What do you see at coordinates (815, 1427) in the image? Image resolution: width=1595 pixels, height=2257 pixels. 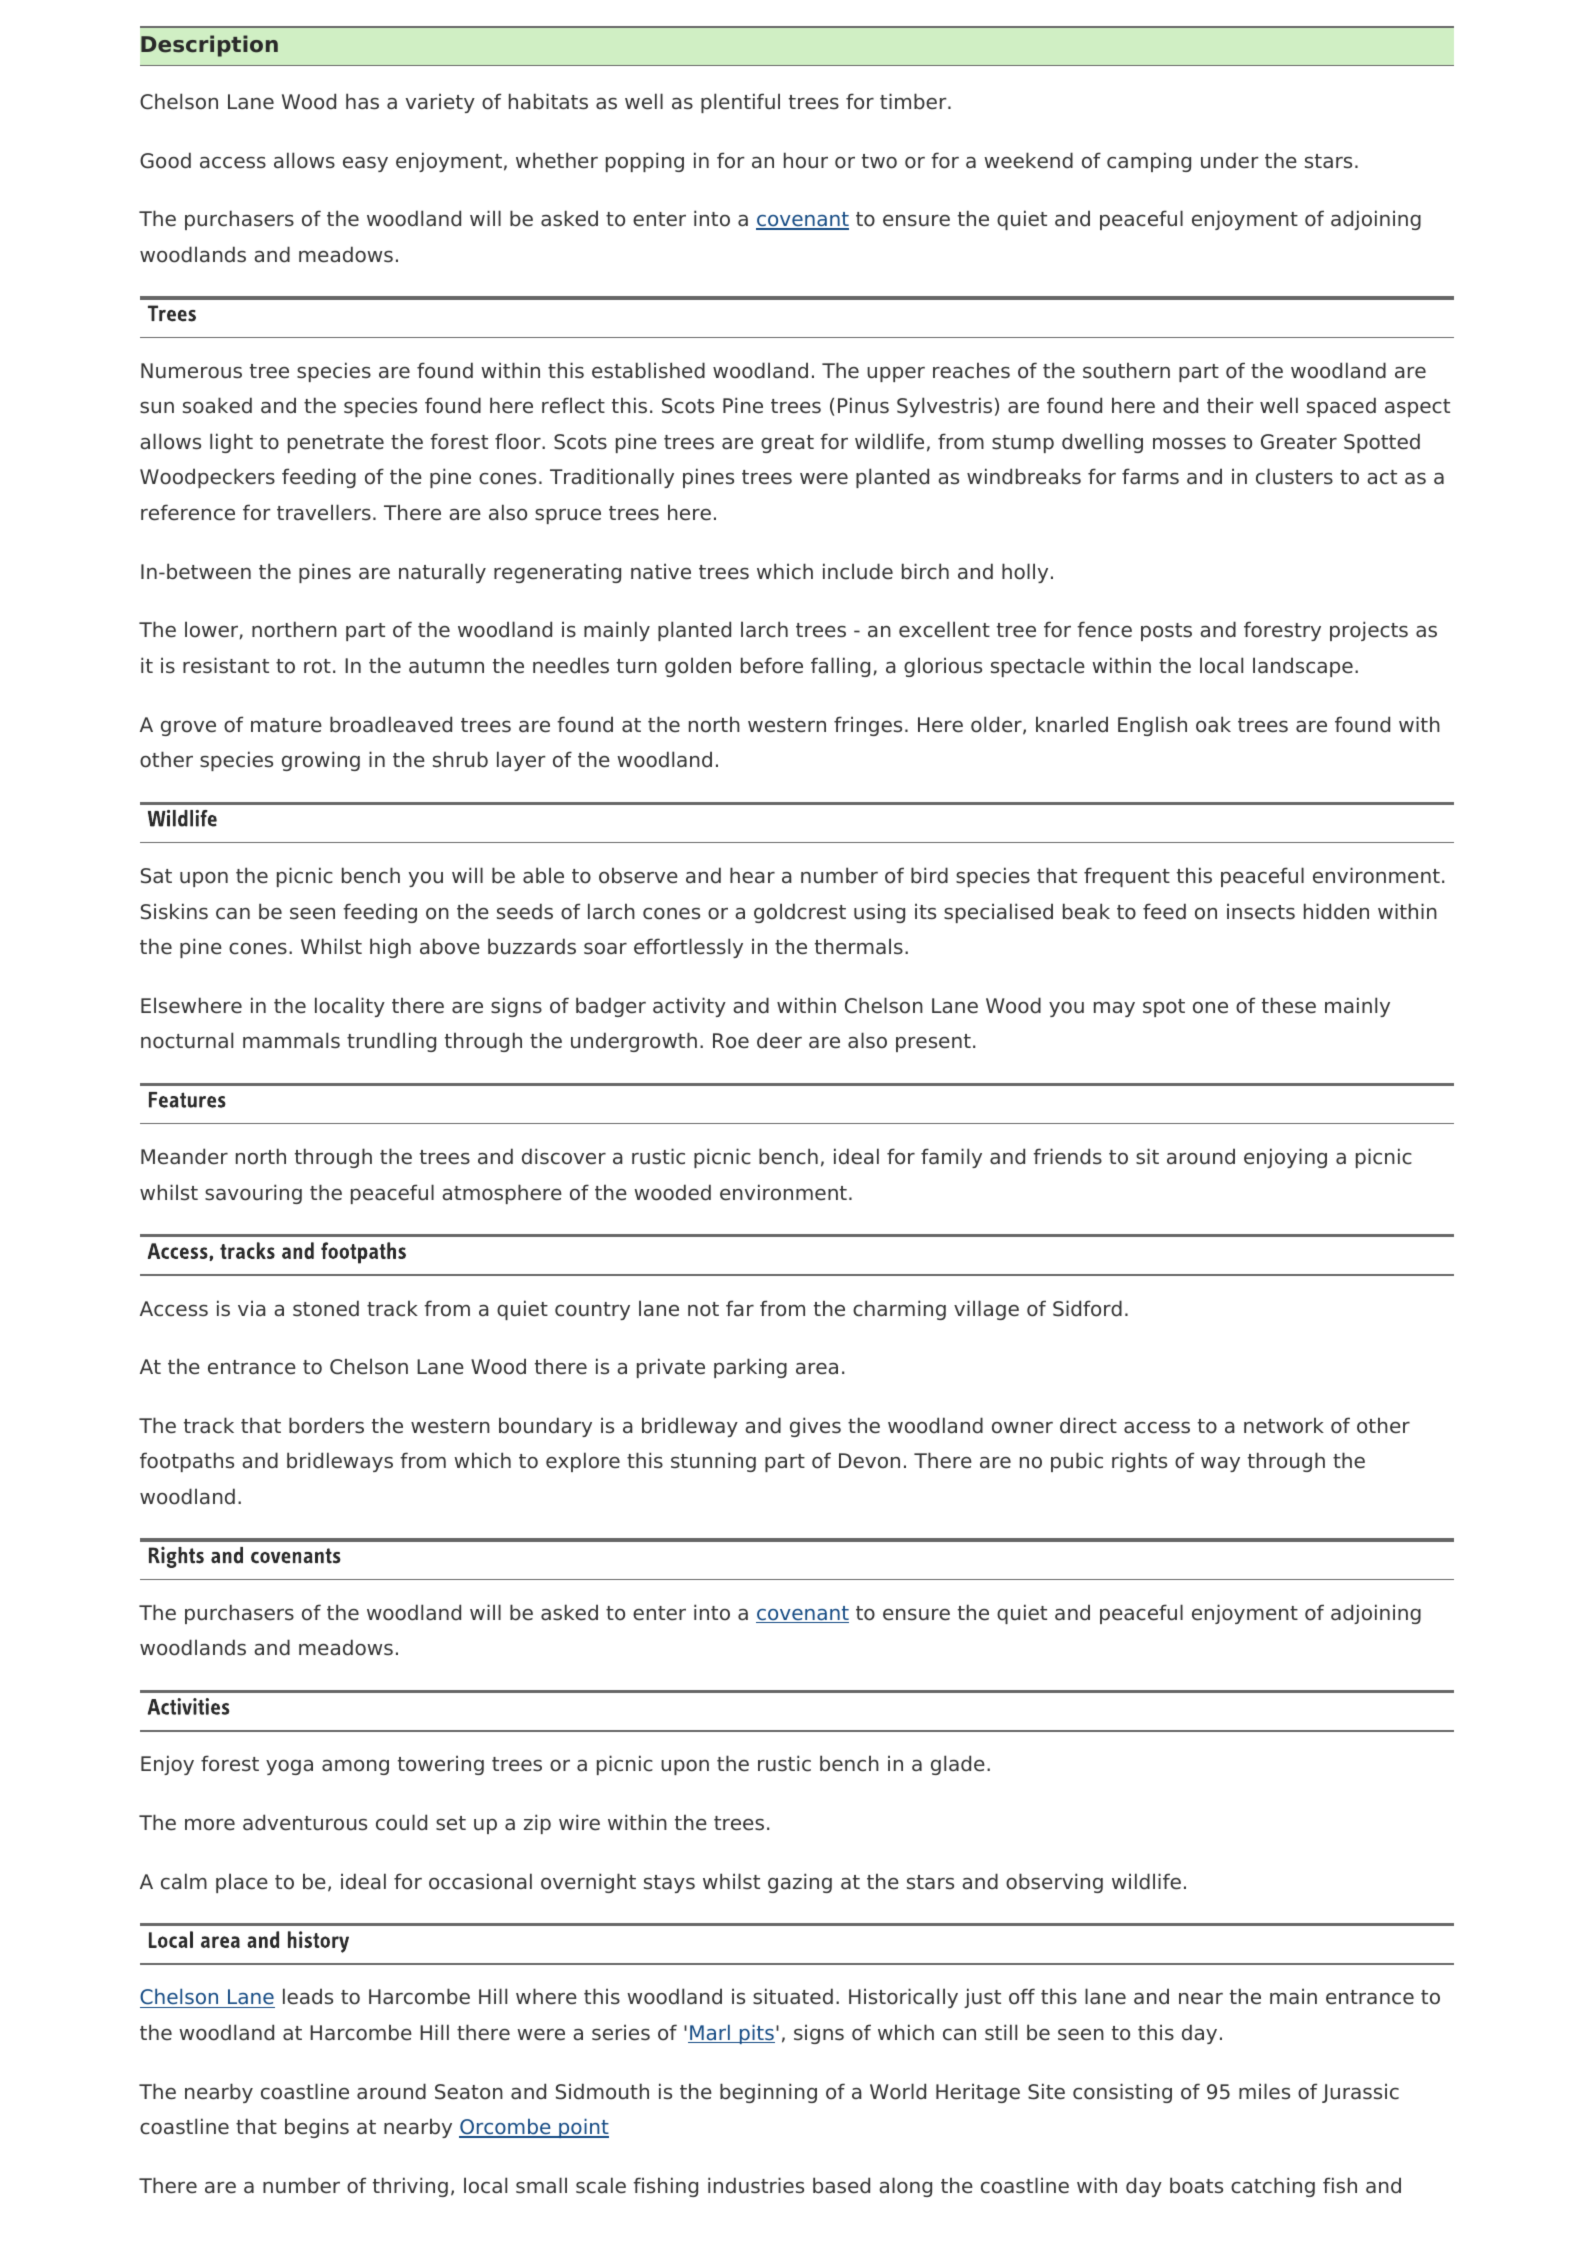 I see `gives` at bounding box center [815, 1427].
